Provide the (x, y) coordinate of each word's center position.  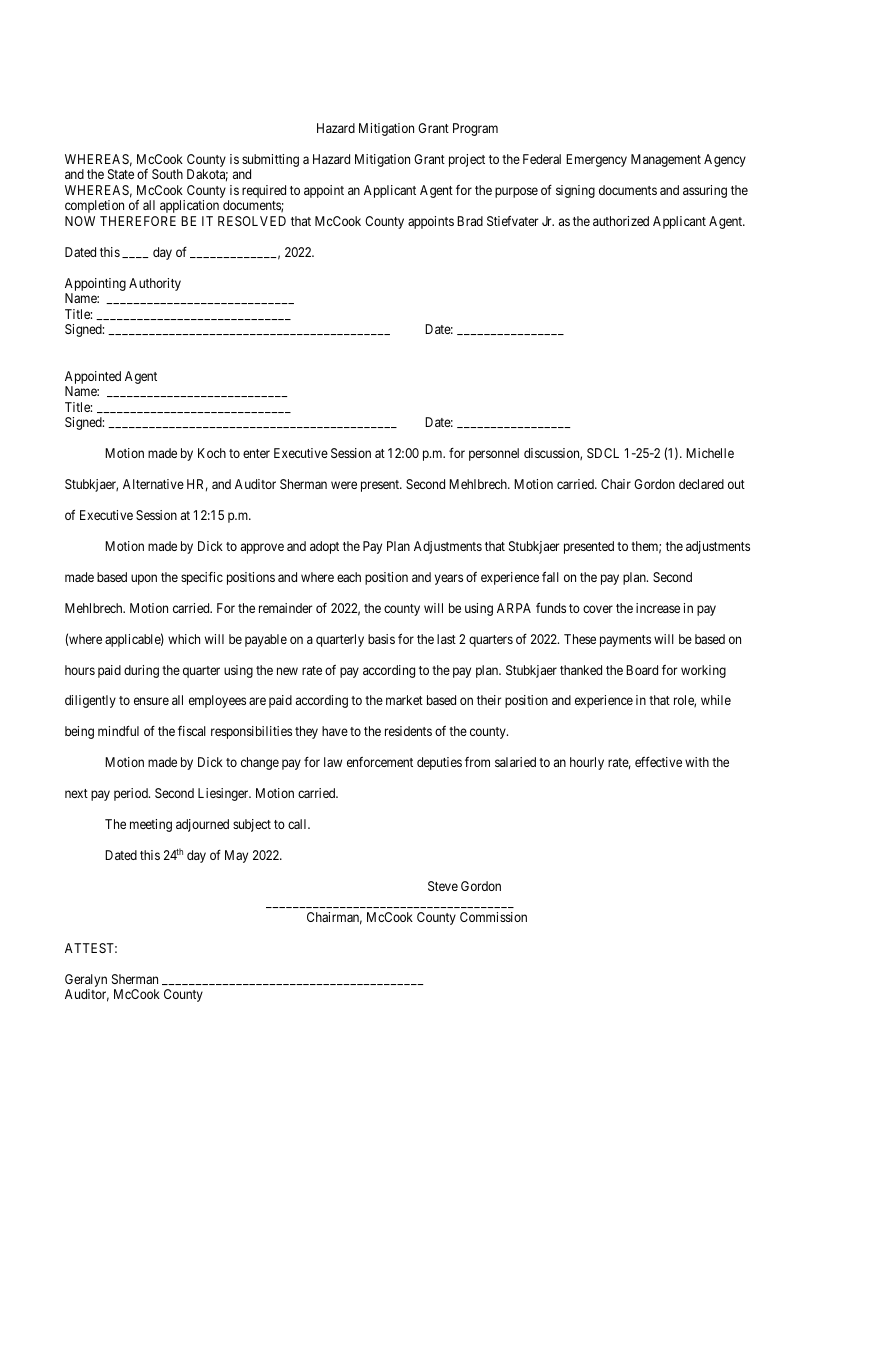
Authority (155, 284)
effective (658, 762)
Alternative (153, 484)
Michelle (710, 453)
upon (144, 579)
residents (408, 731)
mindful (118, 731)
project (467, 160)
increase (658, 608)
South (167, 174)
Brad (470, 221)
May (236, 856)
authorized (621, 221)
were (344, 485)
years (449, 579)
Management (666, 160)
